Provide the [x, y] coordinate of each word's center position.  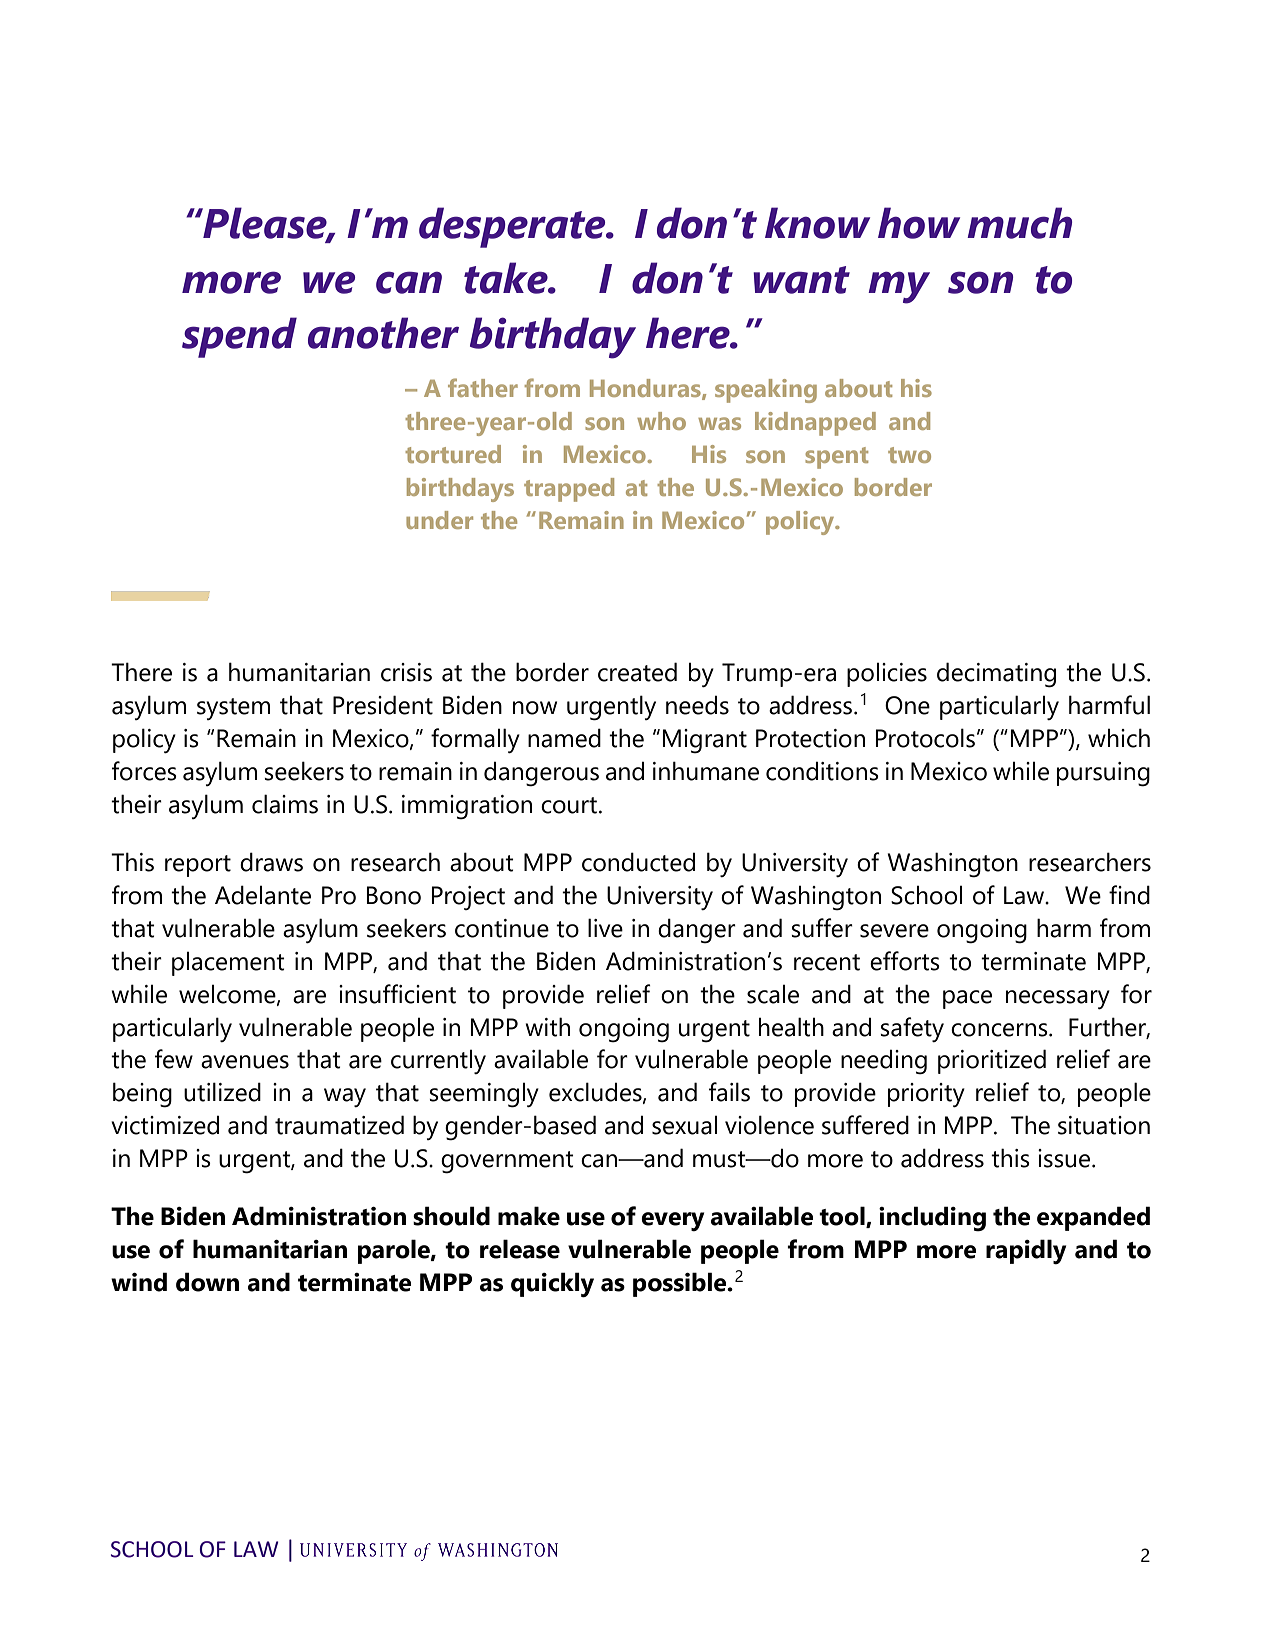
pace [967, 999]
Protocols [925, 738]
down [207, 1282]
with [547, 1027]
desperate [513, 227]
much [1019, 223]
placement [228, 963]
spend [239, 337]
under [439, 520]
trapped [569, 490]
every [673, 1221]
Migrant [704, 741]
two [909, 455]
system [233, 709]
